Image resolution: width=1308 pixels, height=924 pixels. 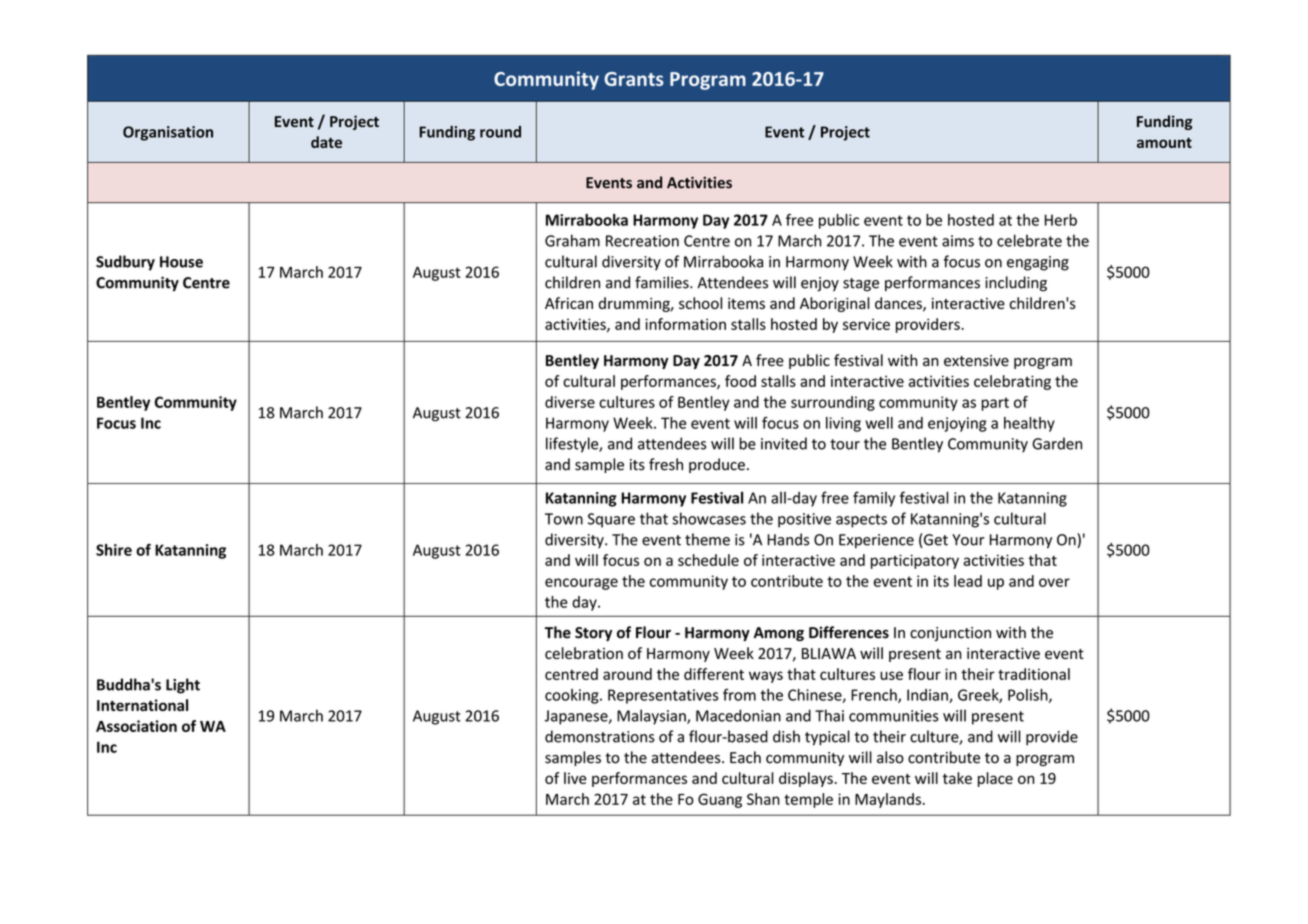 What do you see at coordinates (634, 79) in the screenshot?
I see `Grants` at bounding box center [634, 79].
